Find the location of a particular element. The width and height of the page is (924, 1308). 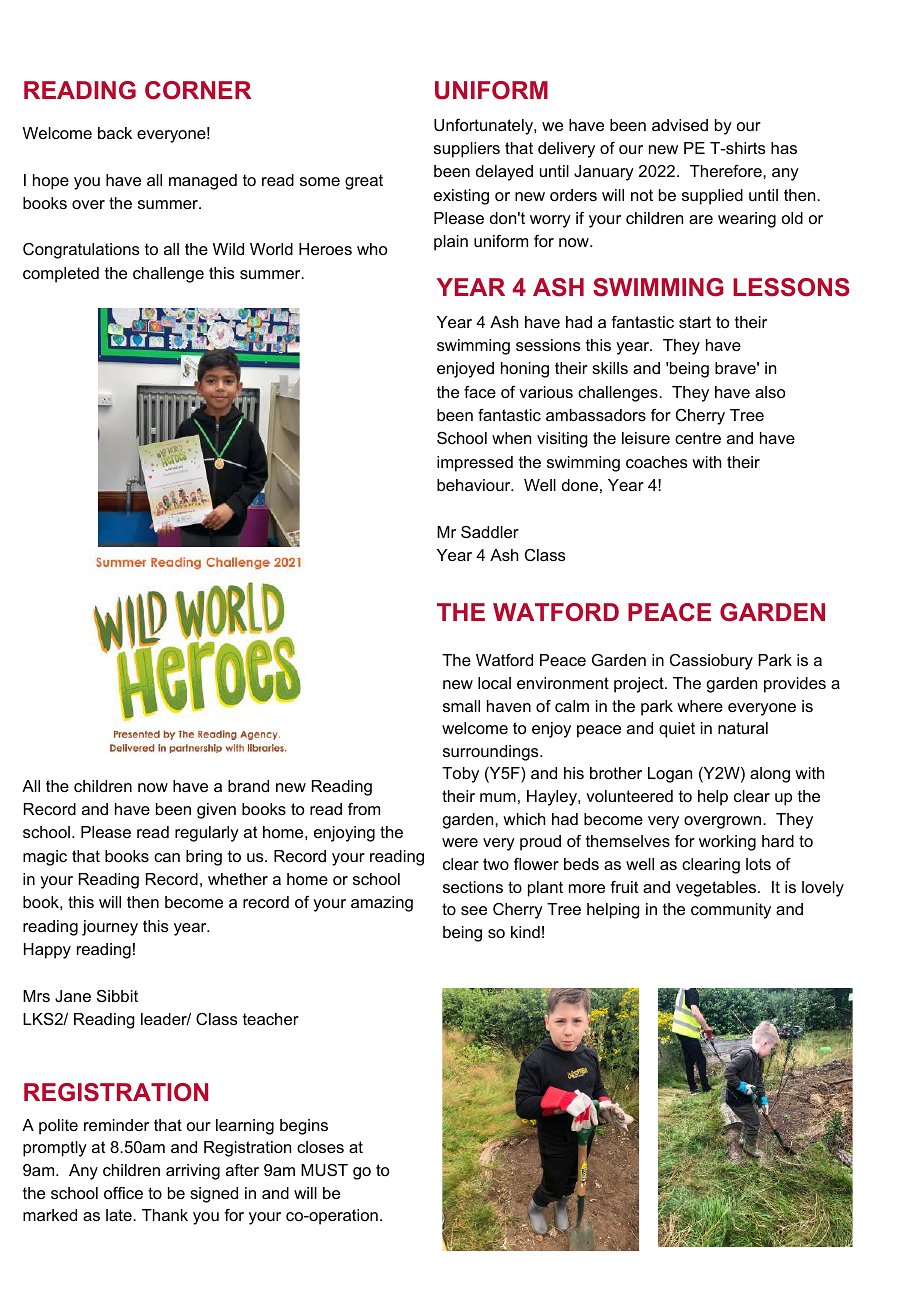

office is located at coordinates (123, 1193).
